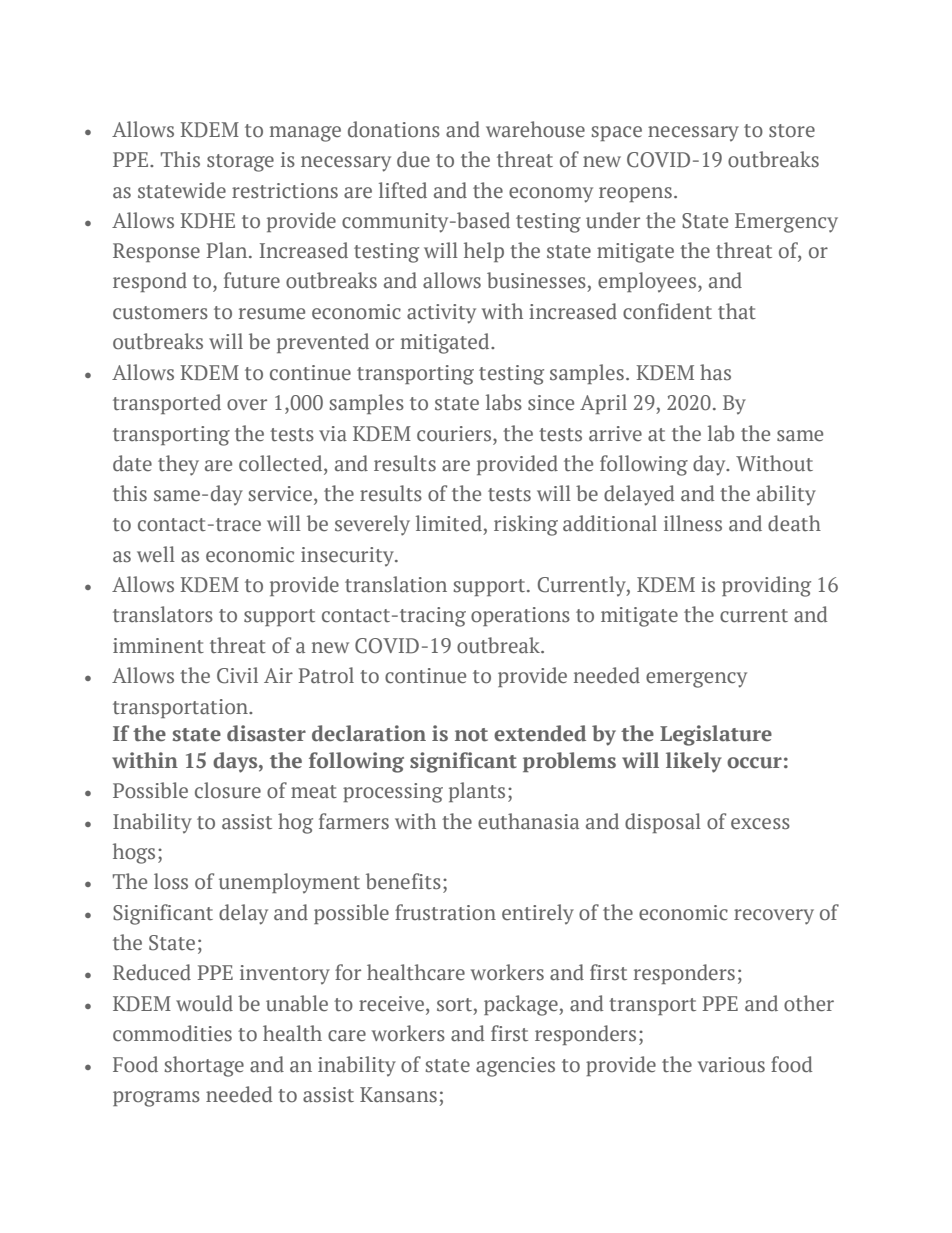 The image size is (952, 1233). Describe the element at coordinates (520, 616) in the page. I see `operations` at that location.
